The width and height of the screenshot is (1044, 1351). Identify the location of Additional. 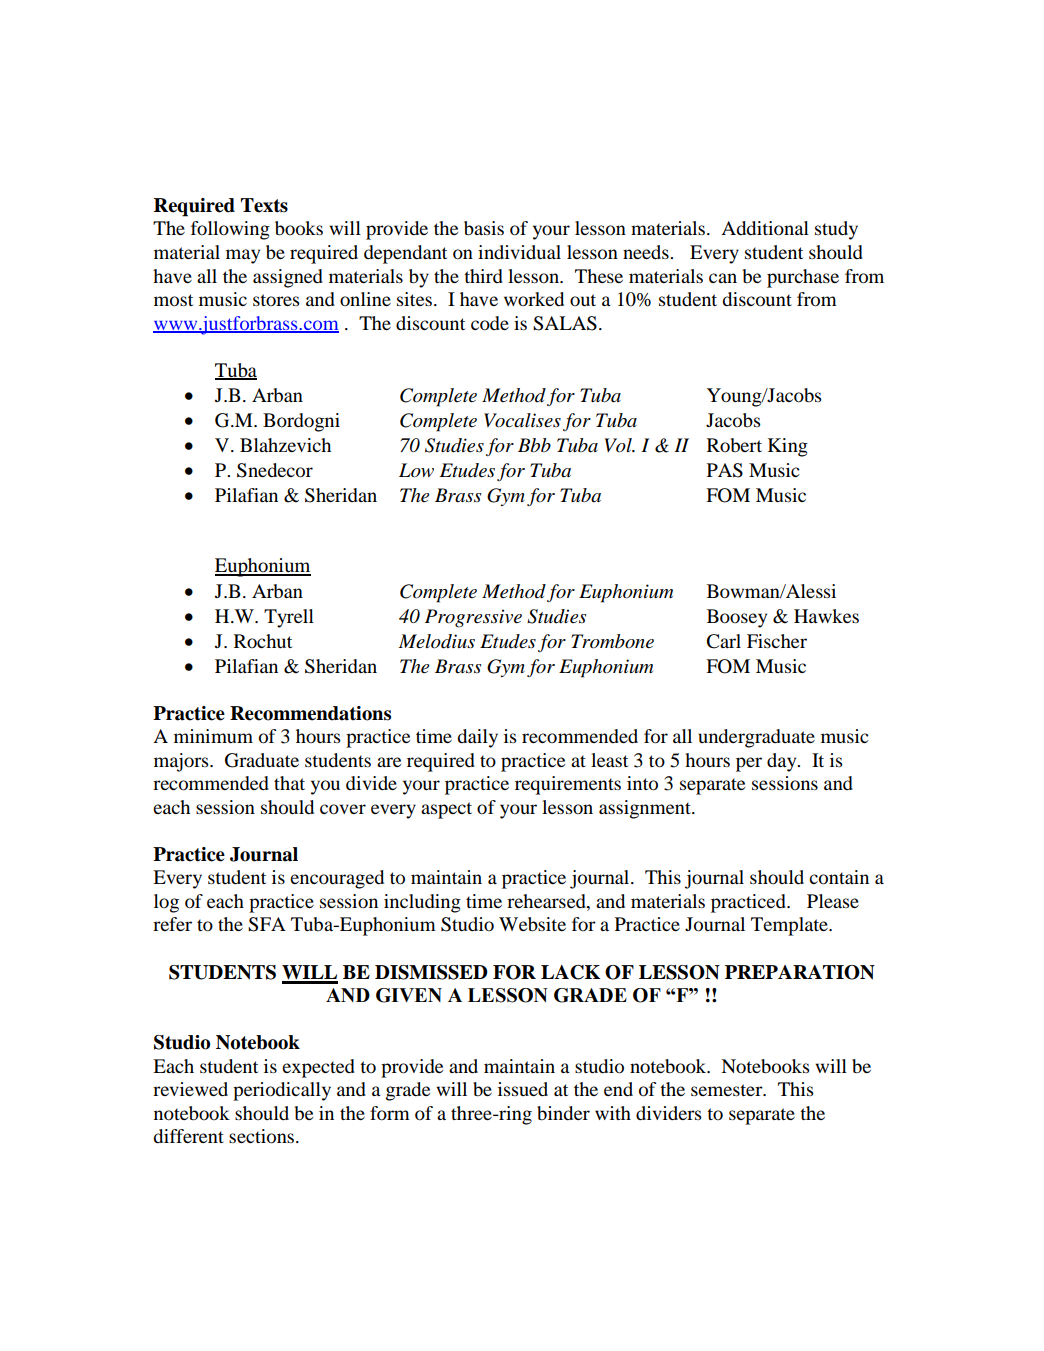
(765, 228).
